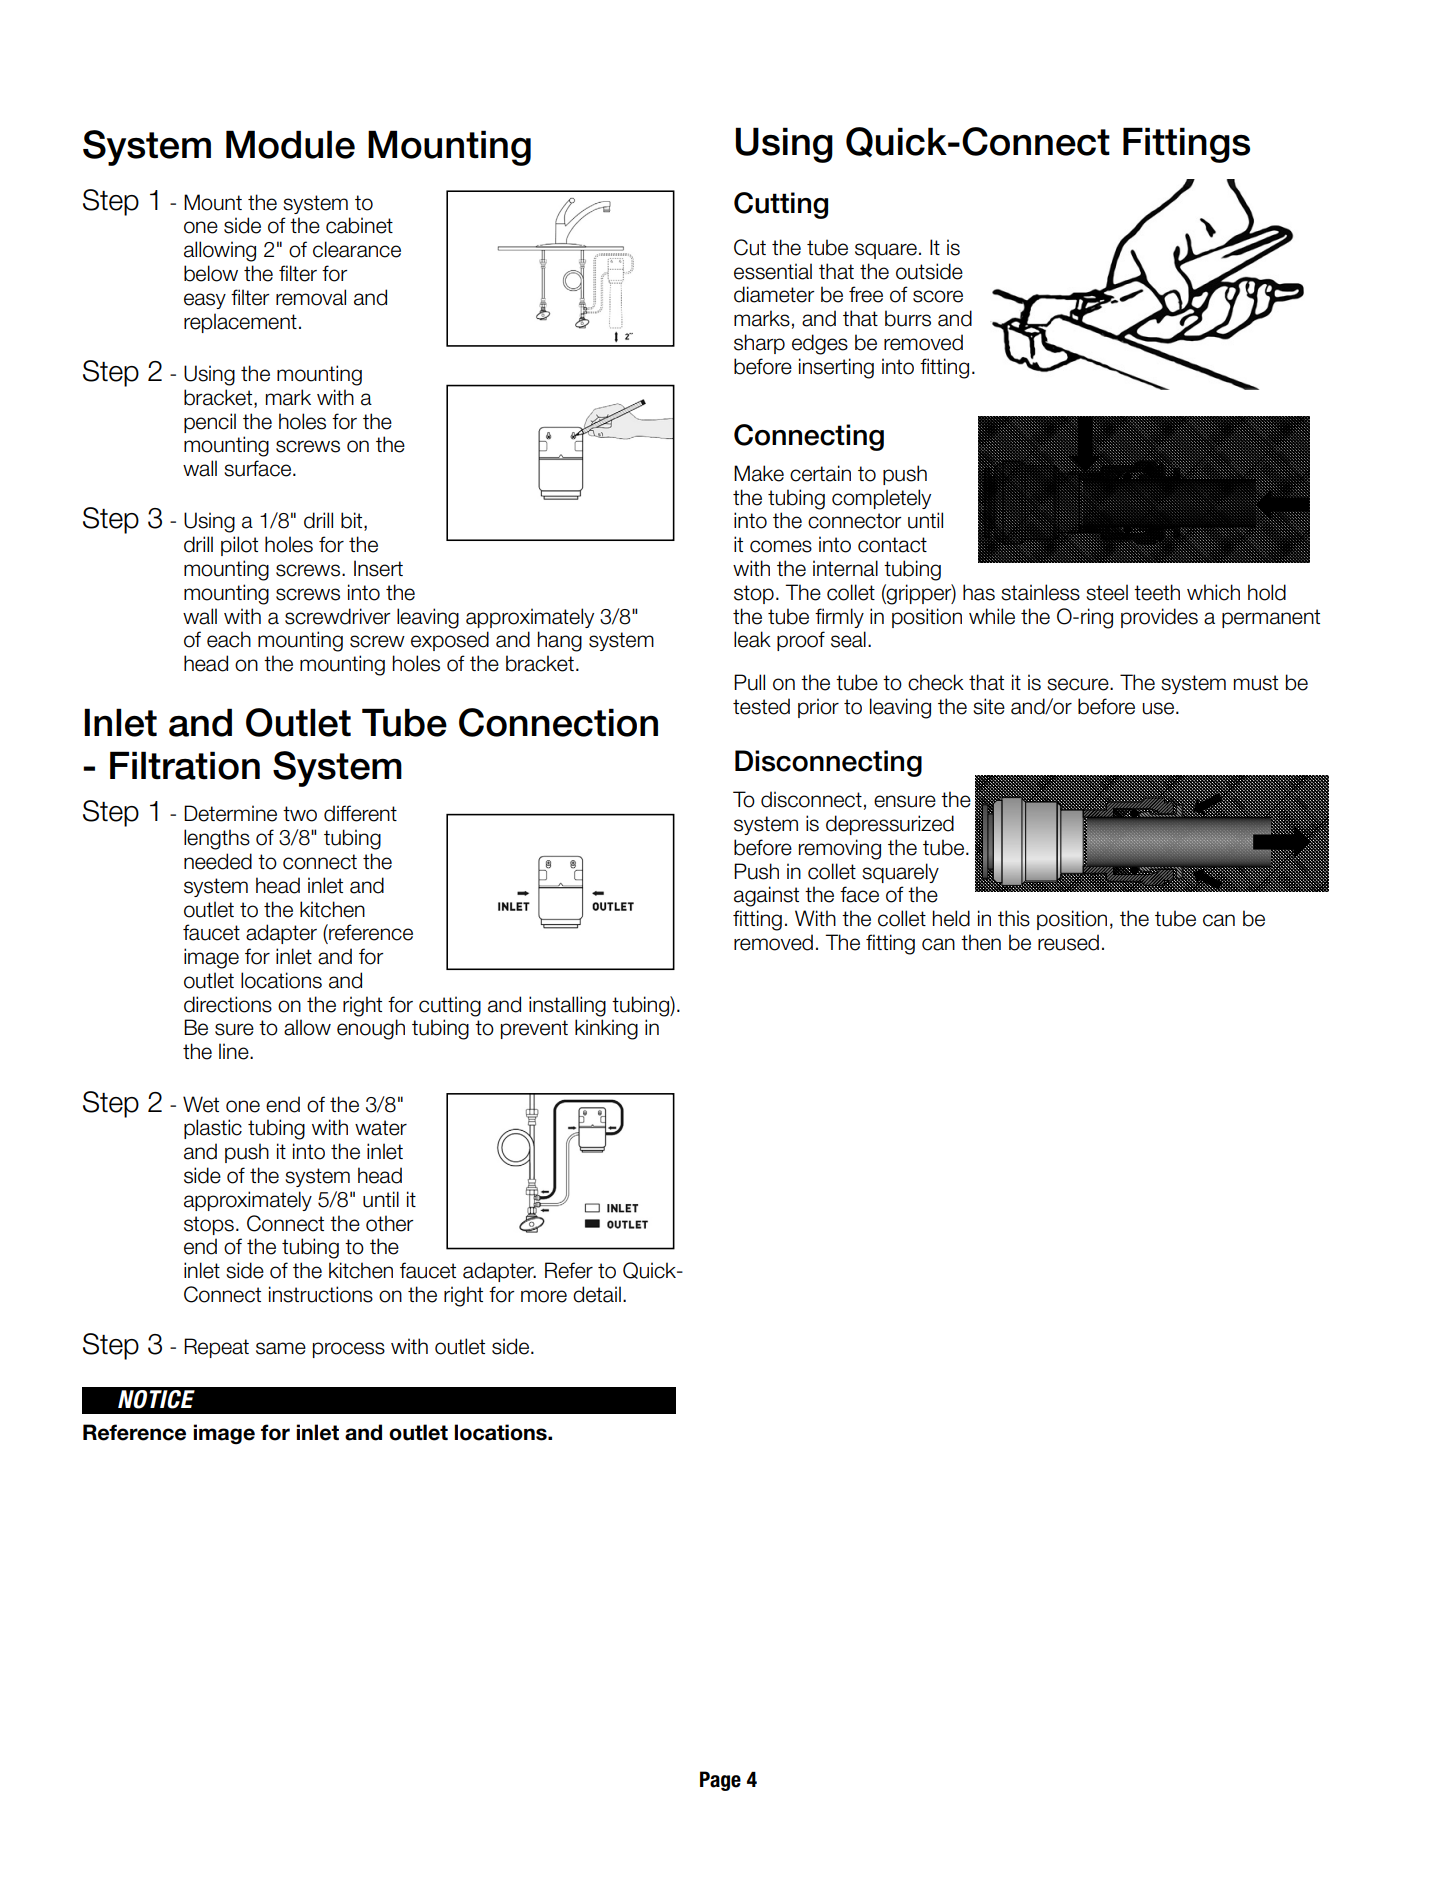 This screenshot has height=1884, width=1456. What do you see at coordinates (761, 706) in the screenshot?
I see `tested` at bounding box center [761, 706].
